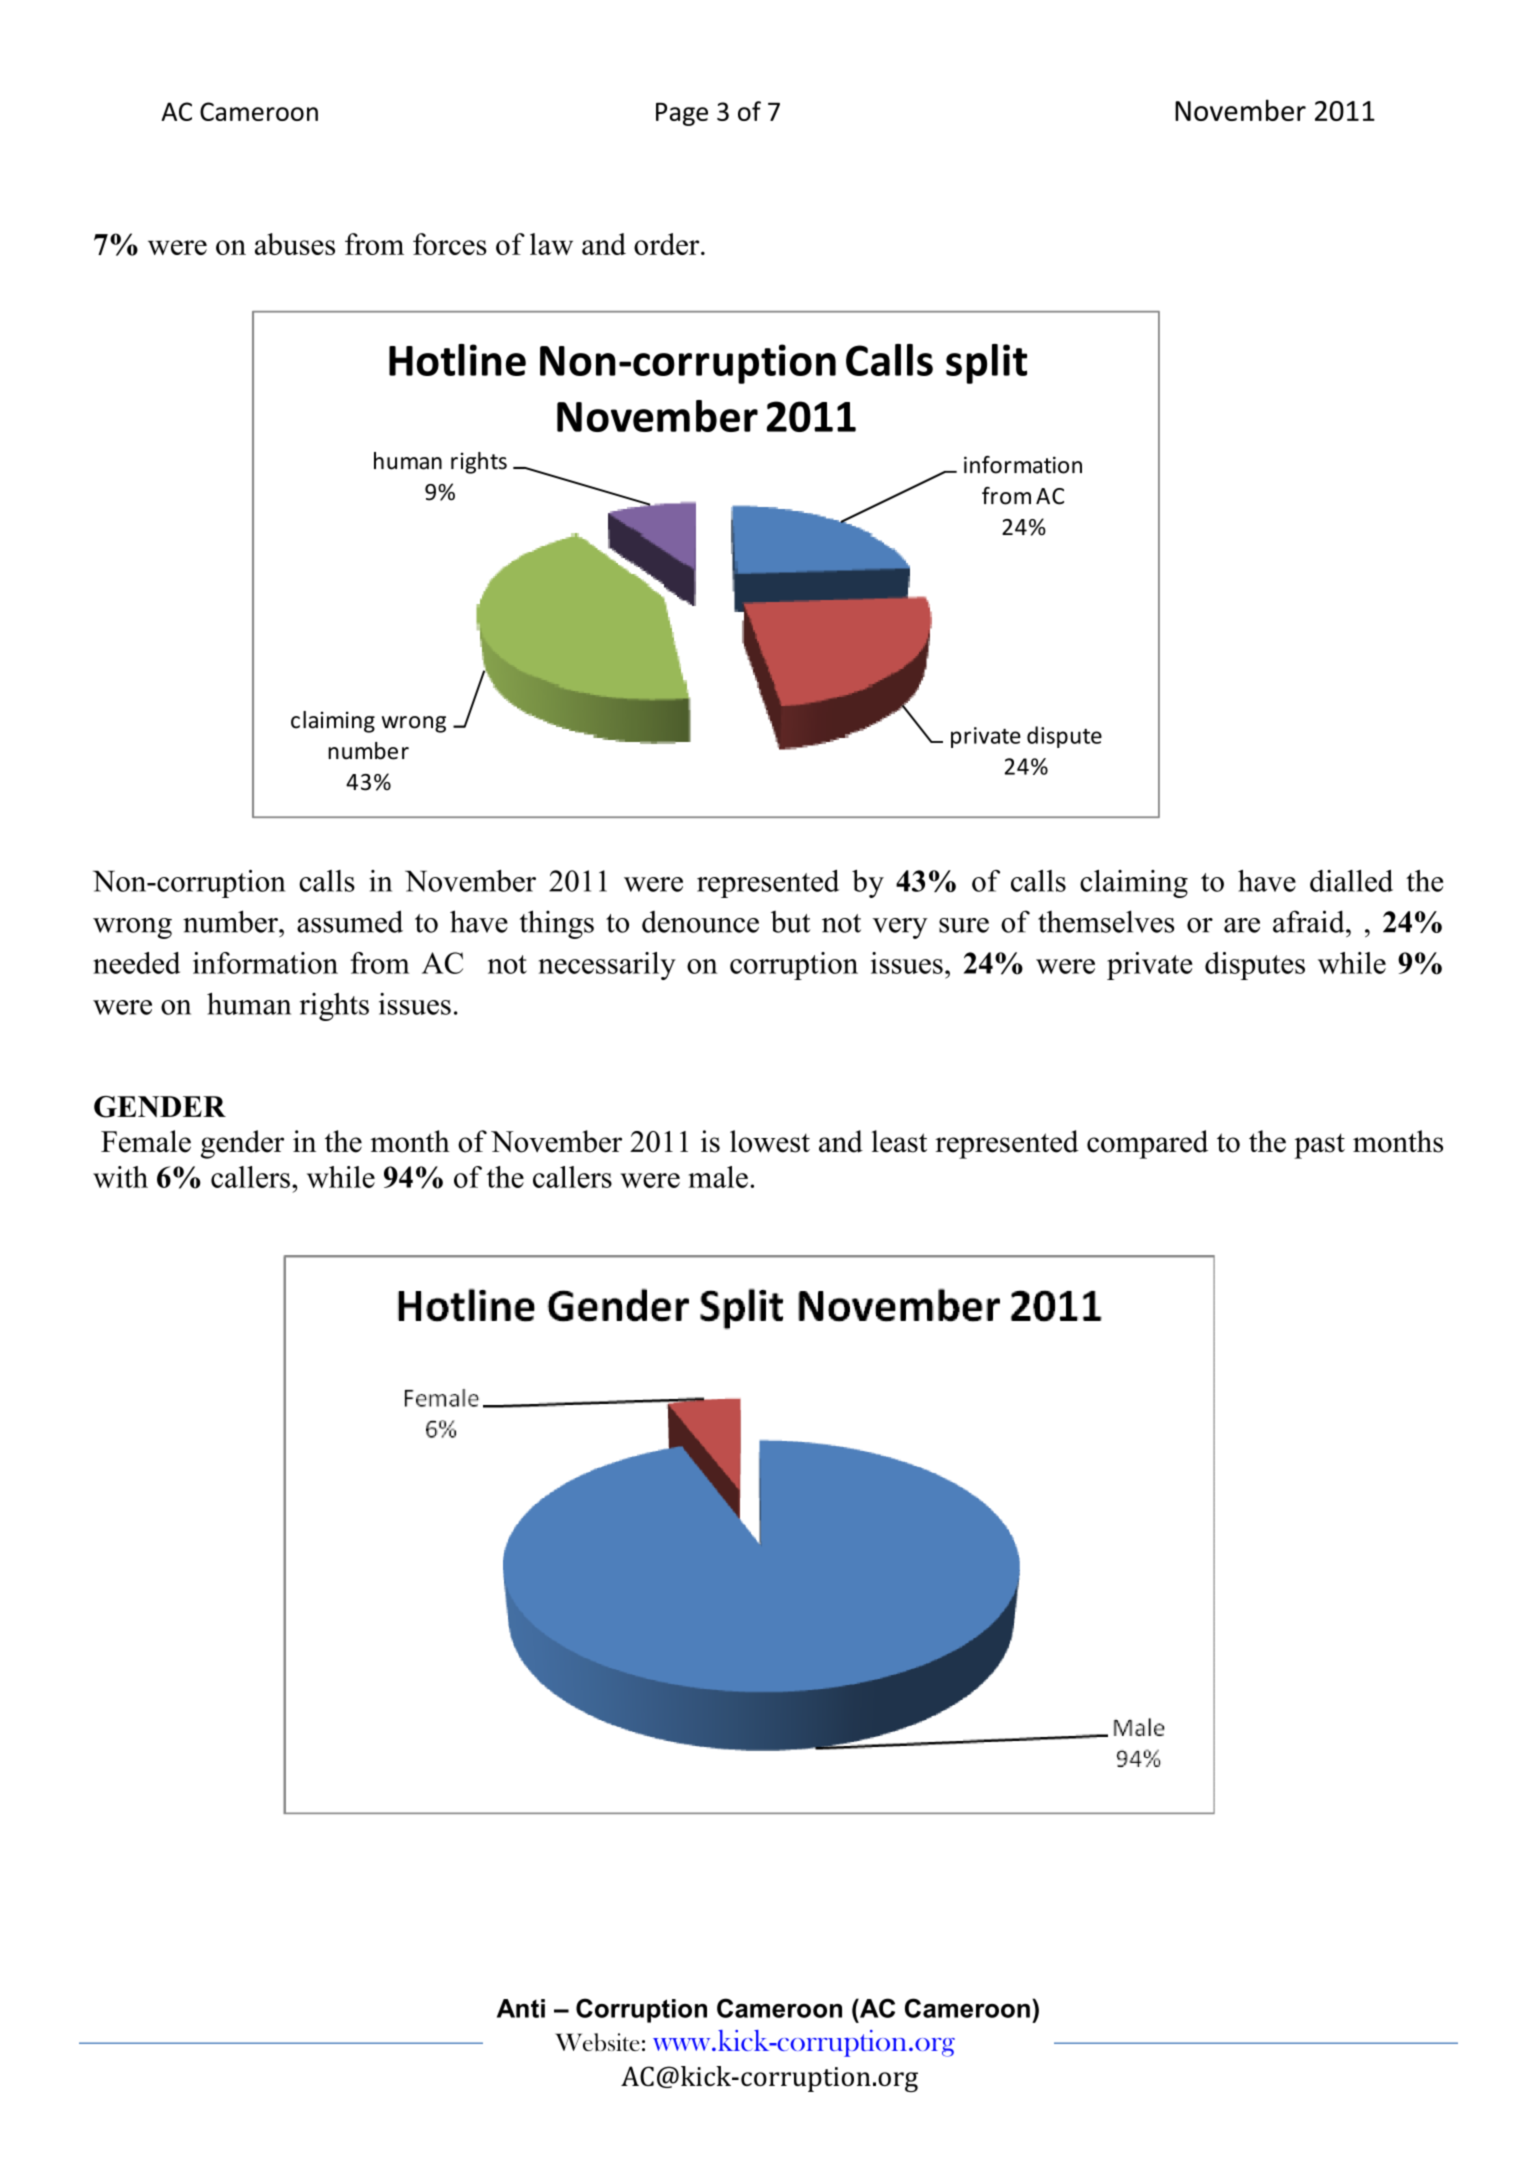  Describe the element at coordinates (1147, 1144) in the page. I see `compared` at that location.
